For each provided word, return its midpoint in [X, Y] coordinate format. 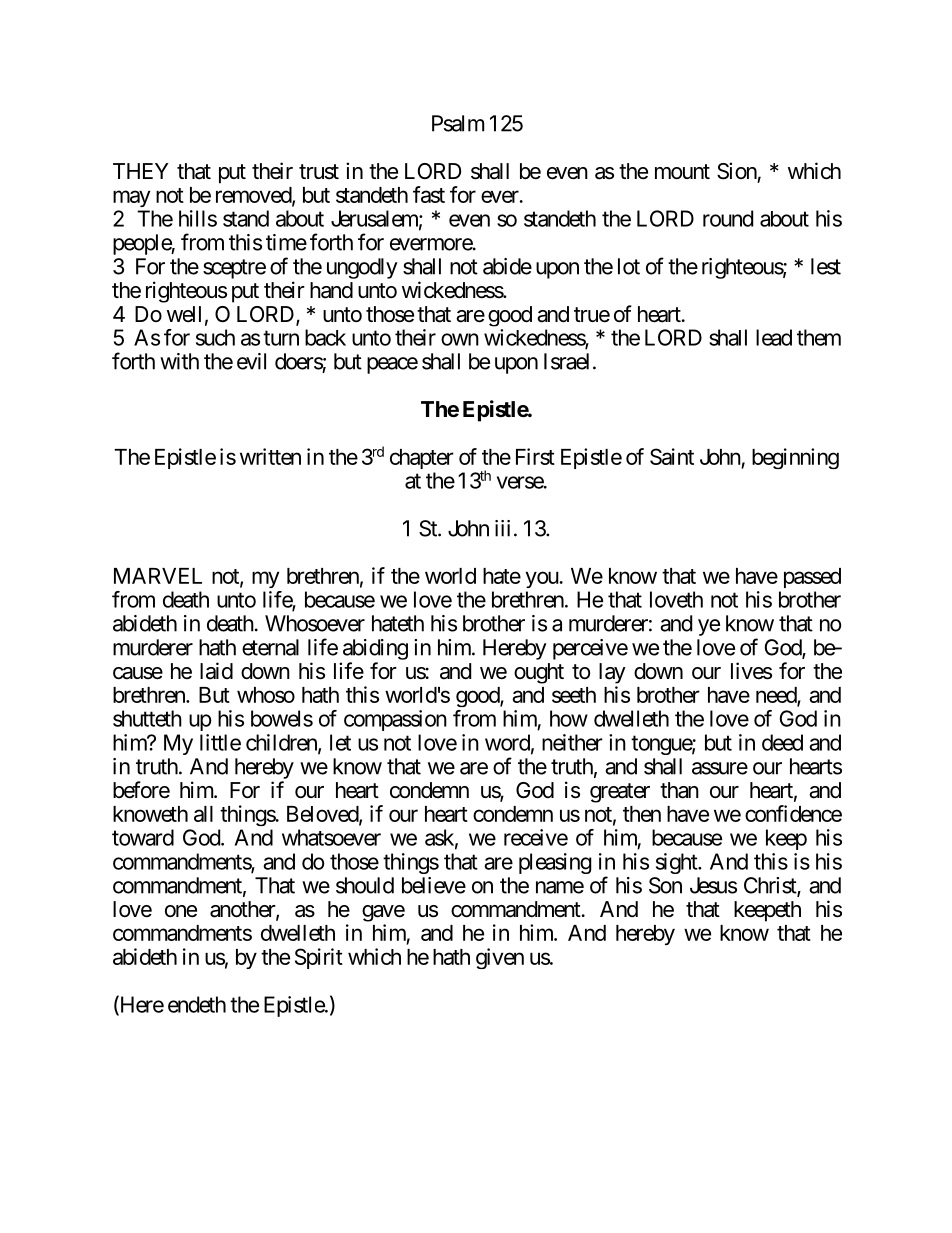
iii [502, 528]
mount [682, 171]
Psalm [458, 123]
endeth [197, 1004]
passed [812, 578]
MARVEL [158, 576]
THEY [141, 171]
